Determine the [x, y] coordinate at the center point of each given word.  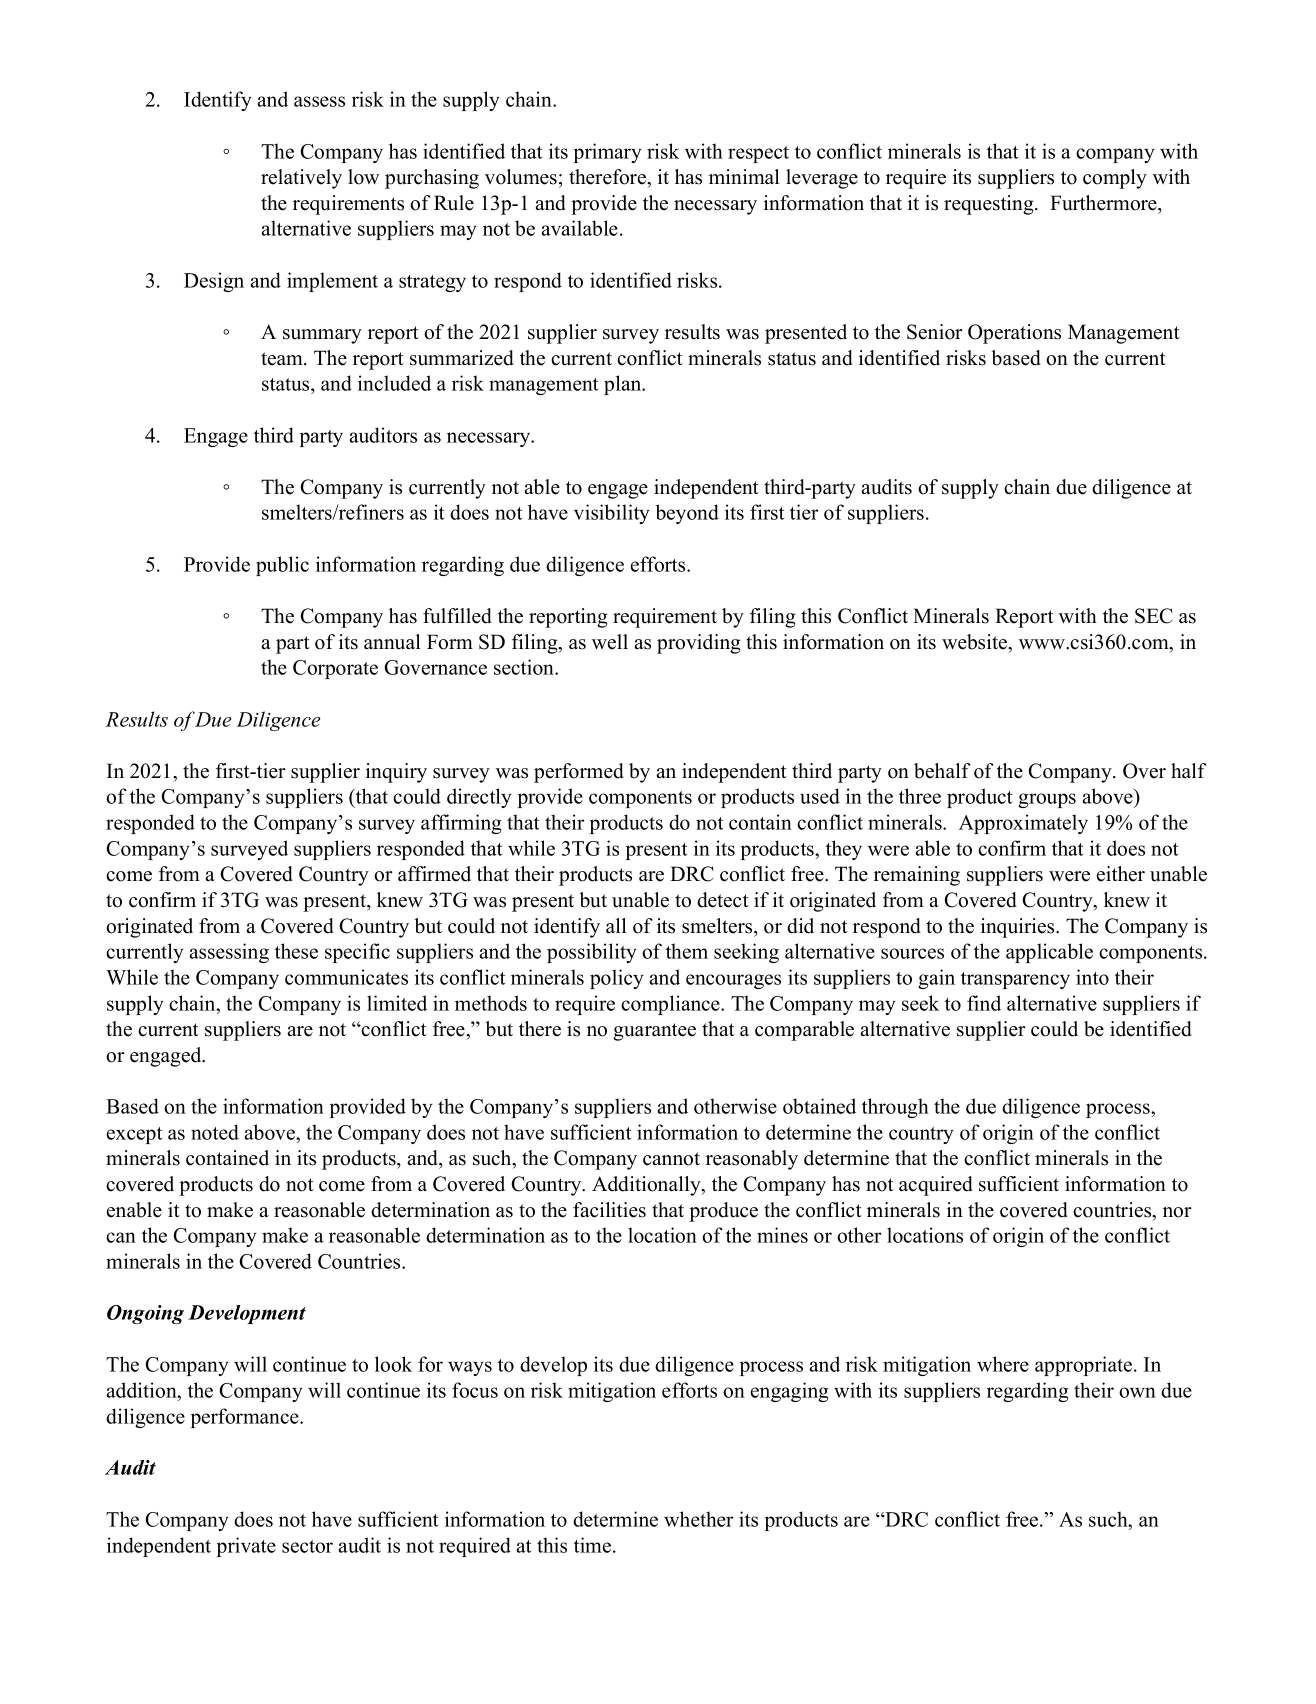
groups [1047, 800]
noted [215, 1132]
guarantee [654, 1032]
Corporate [335, 669]
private [246, 1547]
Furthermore [1104, 203]
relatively [301, 179]
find [984, 1003]
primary [608, 153]
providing [699, 644]
